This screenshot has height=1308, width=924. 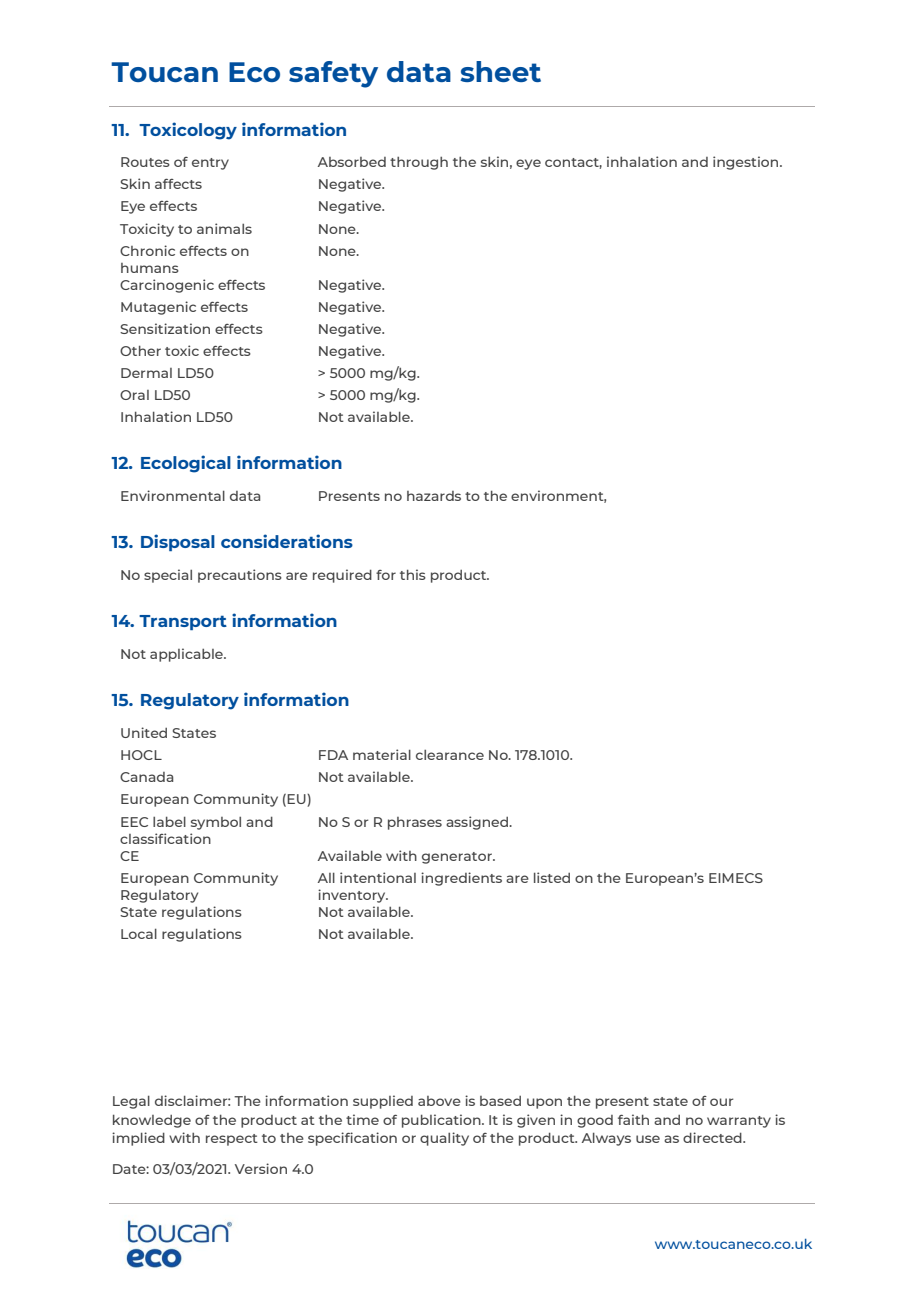 I want to click on quality, so click(x=444, y=1139).
